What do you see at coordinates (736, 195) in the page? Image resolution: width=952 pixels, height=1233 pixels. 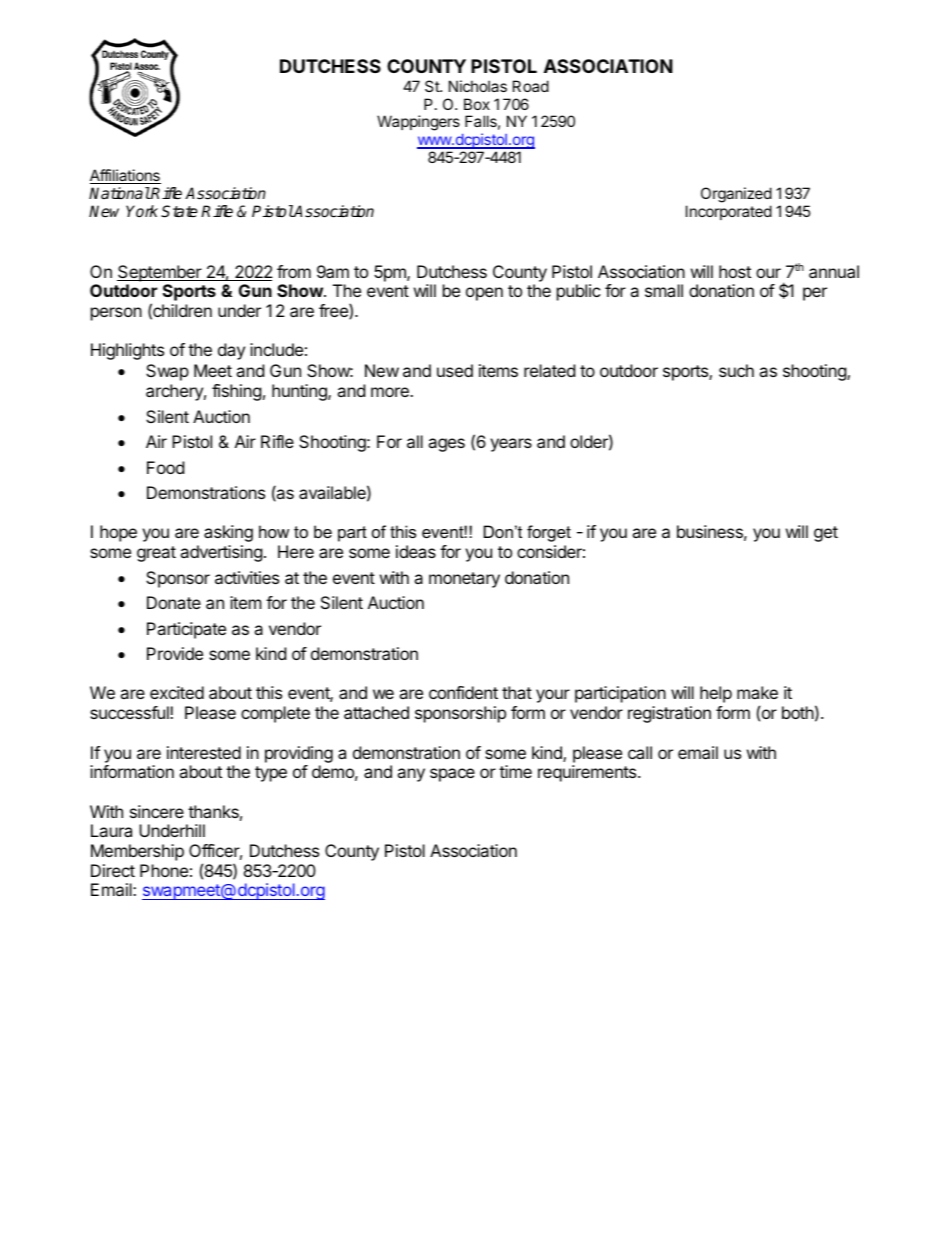 I see `Organized` at bounding box center [736, 195].
